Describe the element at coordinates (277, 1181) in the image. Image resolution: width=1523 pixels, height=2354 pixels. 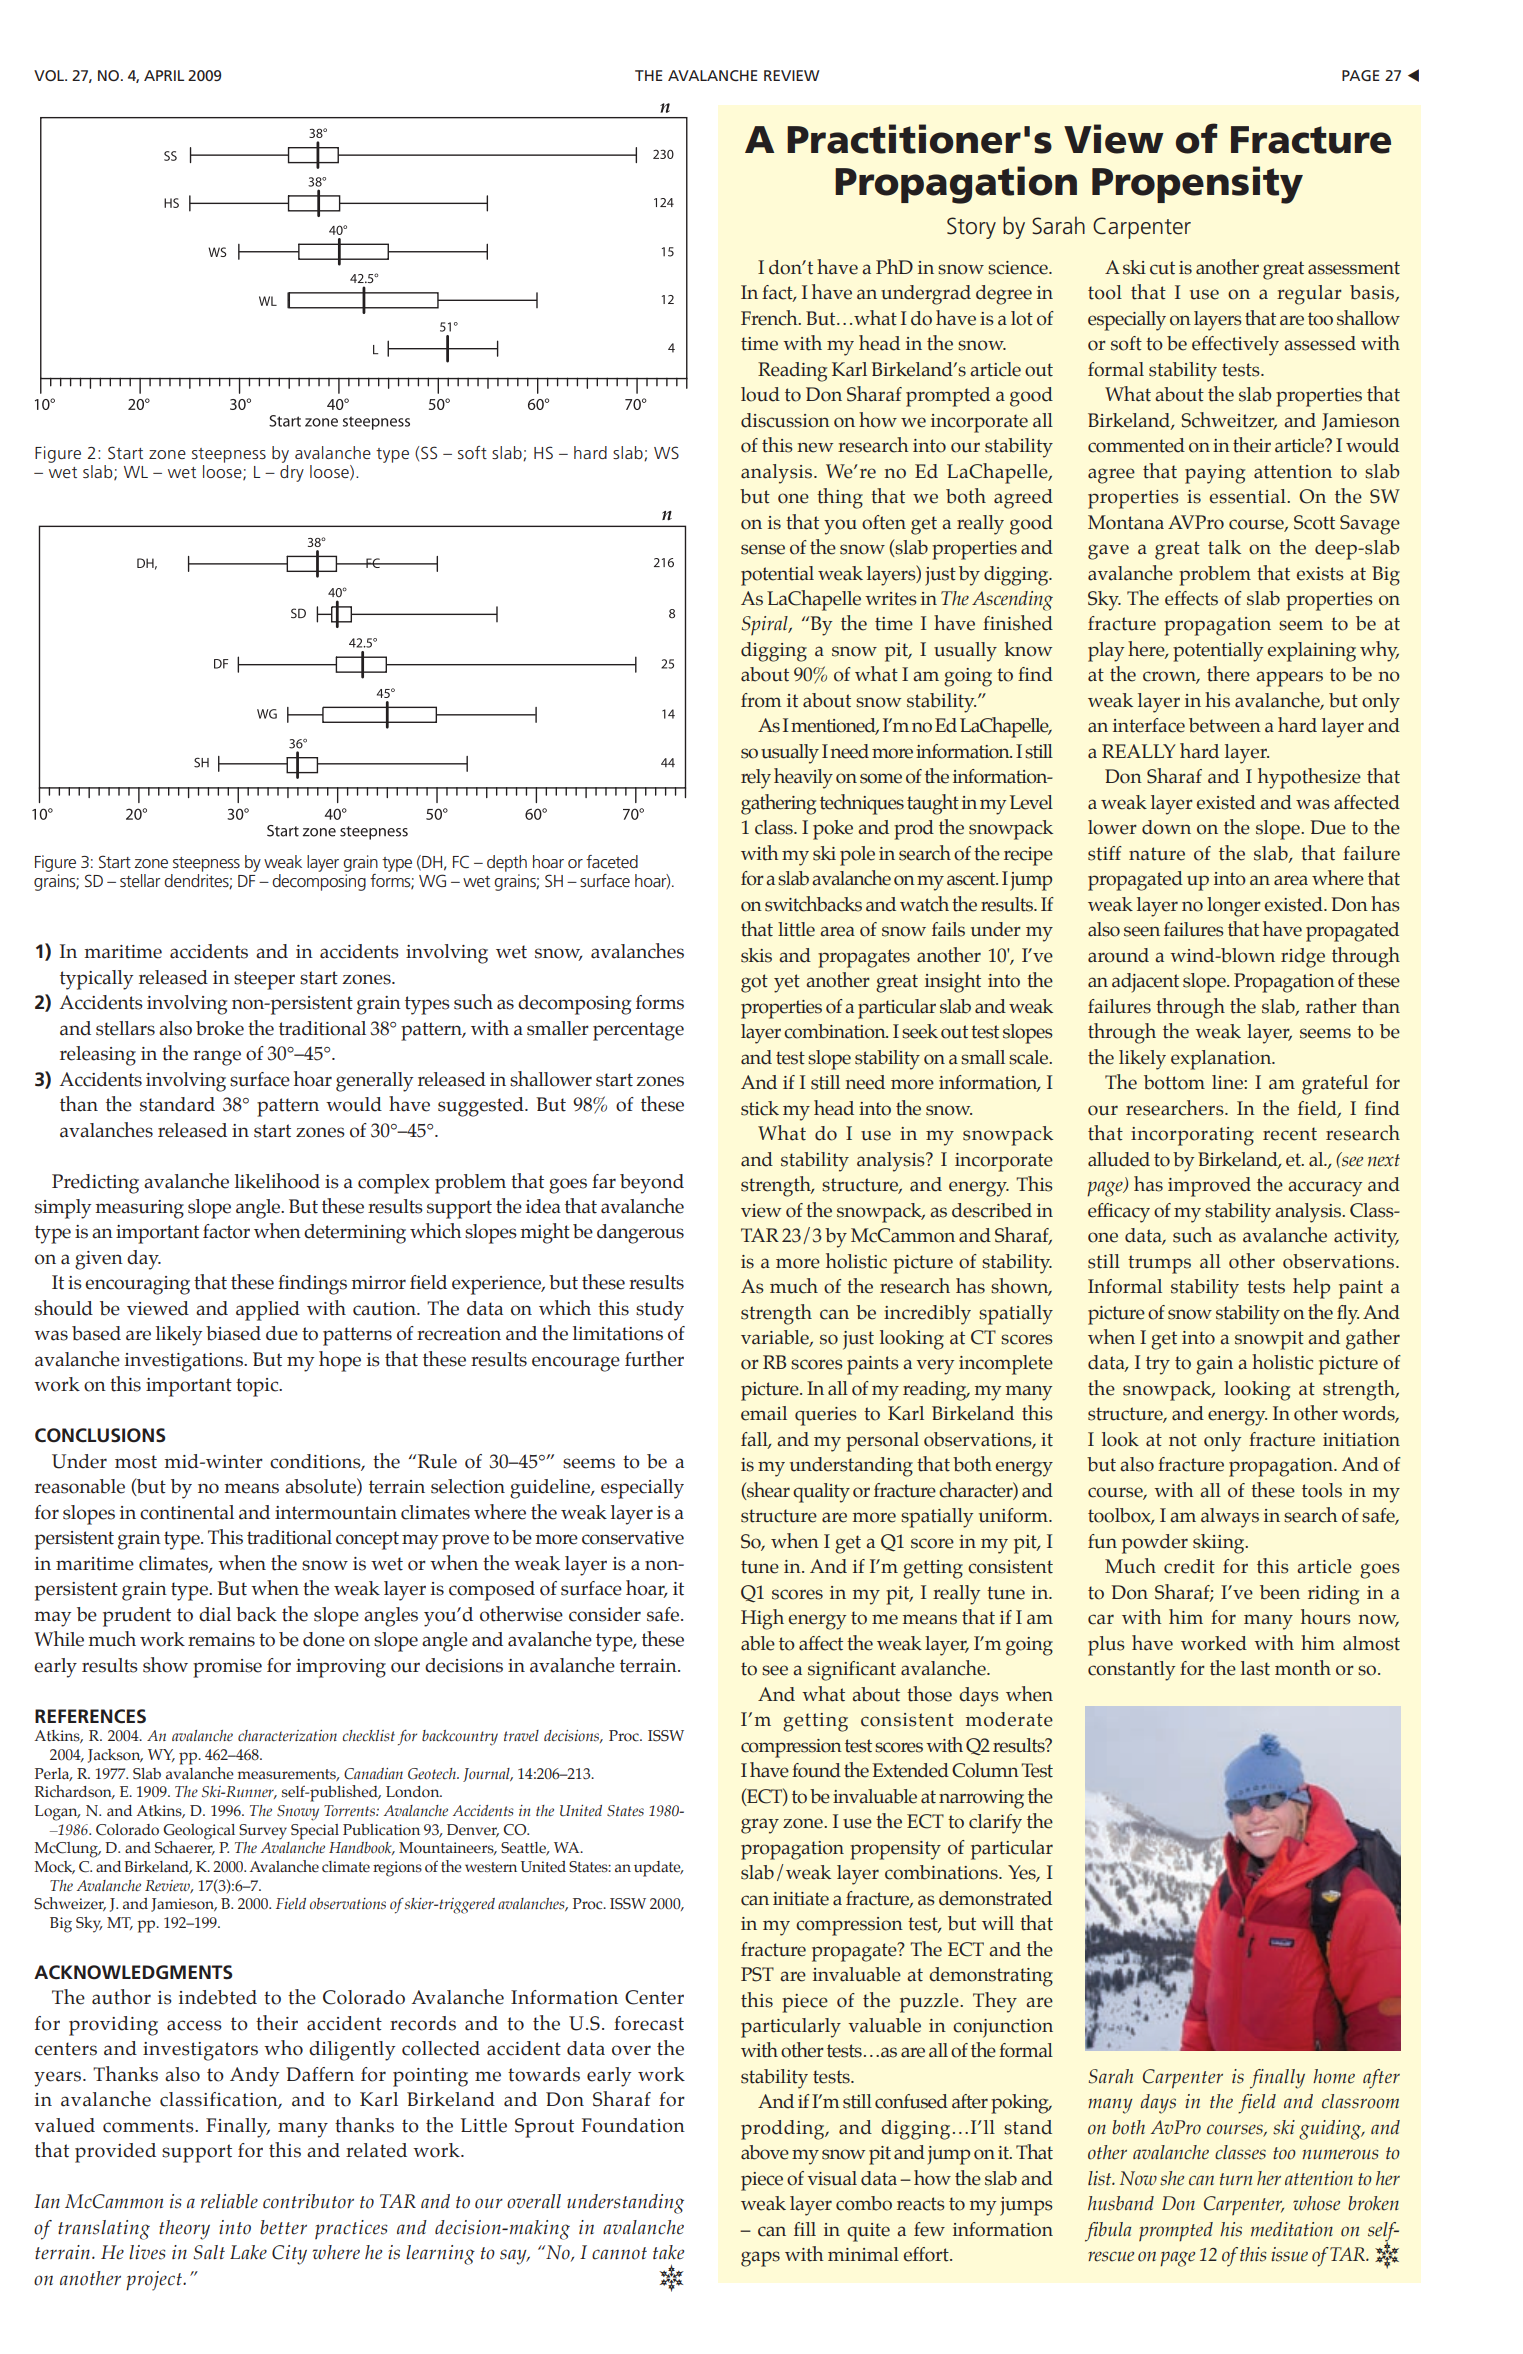
I see `likelihood` at that location.
